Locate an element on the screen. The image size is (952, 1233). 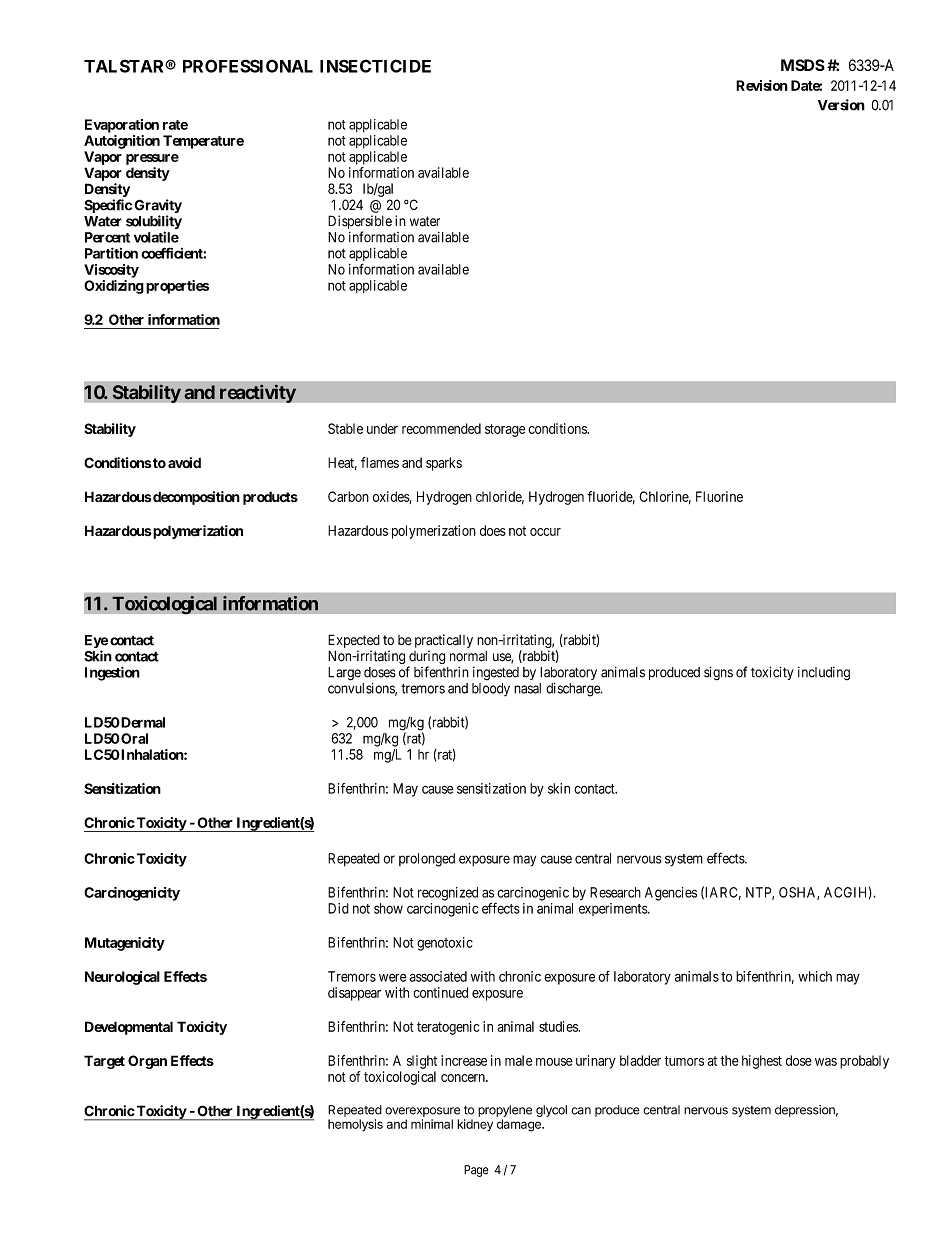
storage is located at coordinates (505, 430).
